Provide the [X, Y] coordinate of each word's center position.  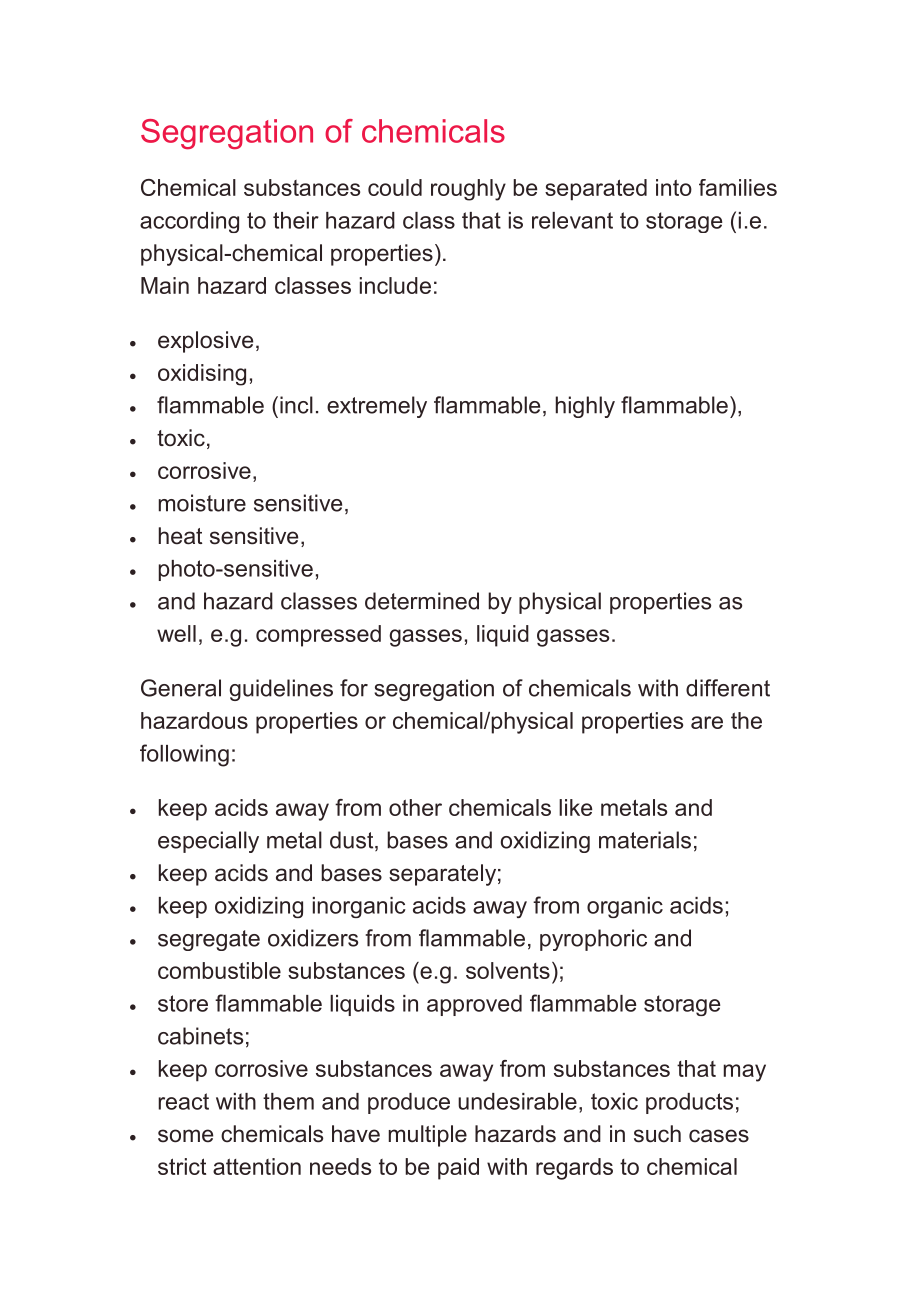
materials [645, 840]
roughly [468, 190]
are [707, 722]
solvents [508, 970]
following [184, 755]
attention [257, 1166]
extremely [377, 407]
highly [585, 407]
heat [180, 536]
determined [422, 601]
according [189, 222]
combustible [219, 970]
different [728, 688]
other [415, 807]
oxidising [202, 375]
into [674, 187]
